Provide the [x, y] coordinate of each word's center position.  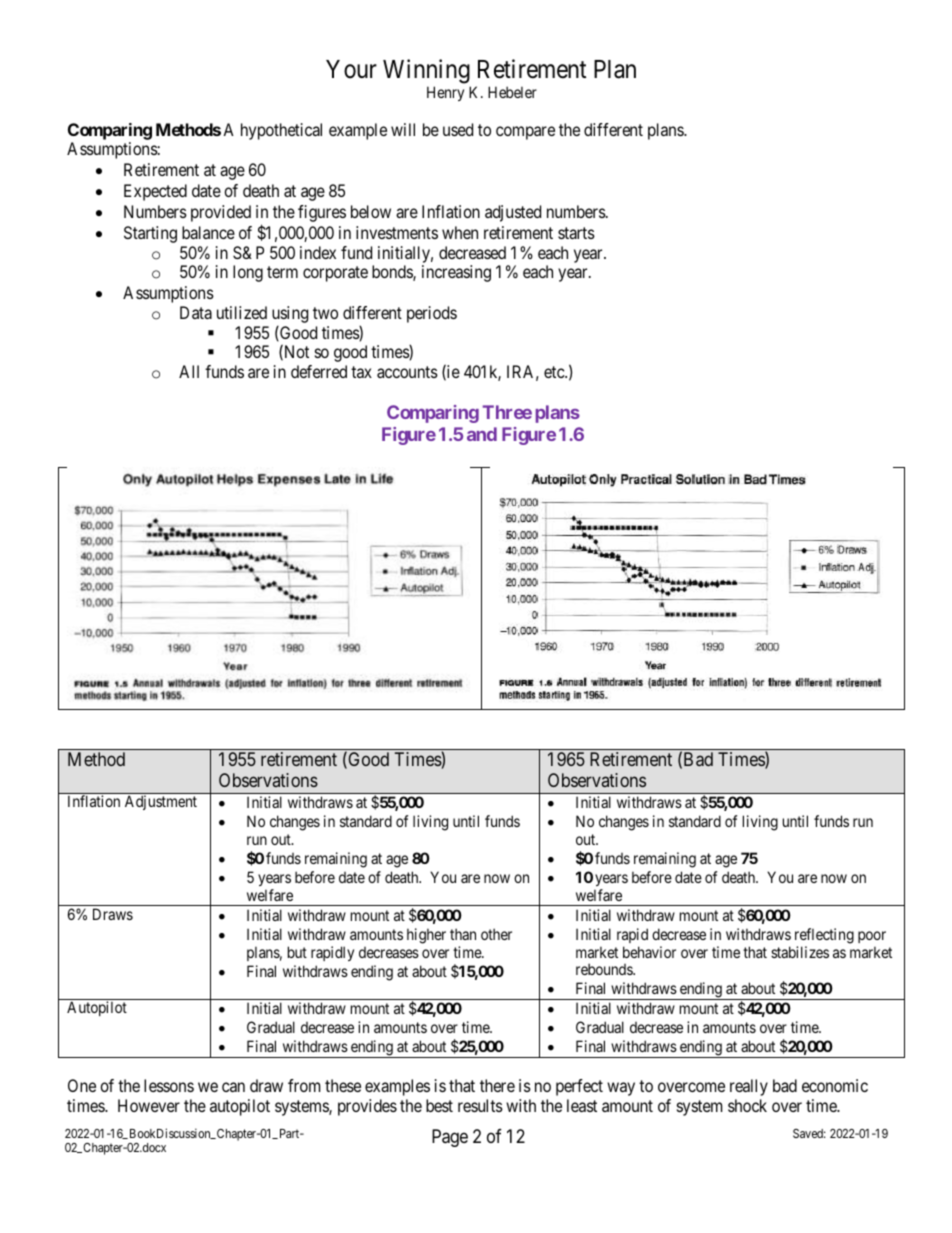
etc [555, 372]
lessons [169, 1085]
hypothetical [281, 131]
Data [196, 312]
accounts [407, 372]
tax [361, 372]
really [749, 1087]
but [297, 952]
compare [525, 133]
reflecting [824, 936]
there [497, 1085]
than [463, 934]
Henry [445, 93]
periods [432, 314]
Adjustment [161, 802]
